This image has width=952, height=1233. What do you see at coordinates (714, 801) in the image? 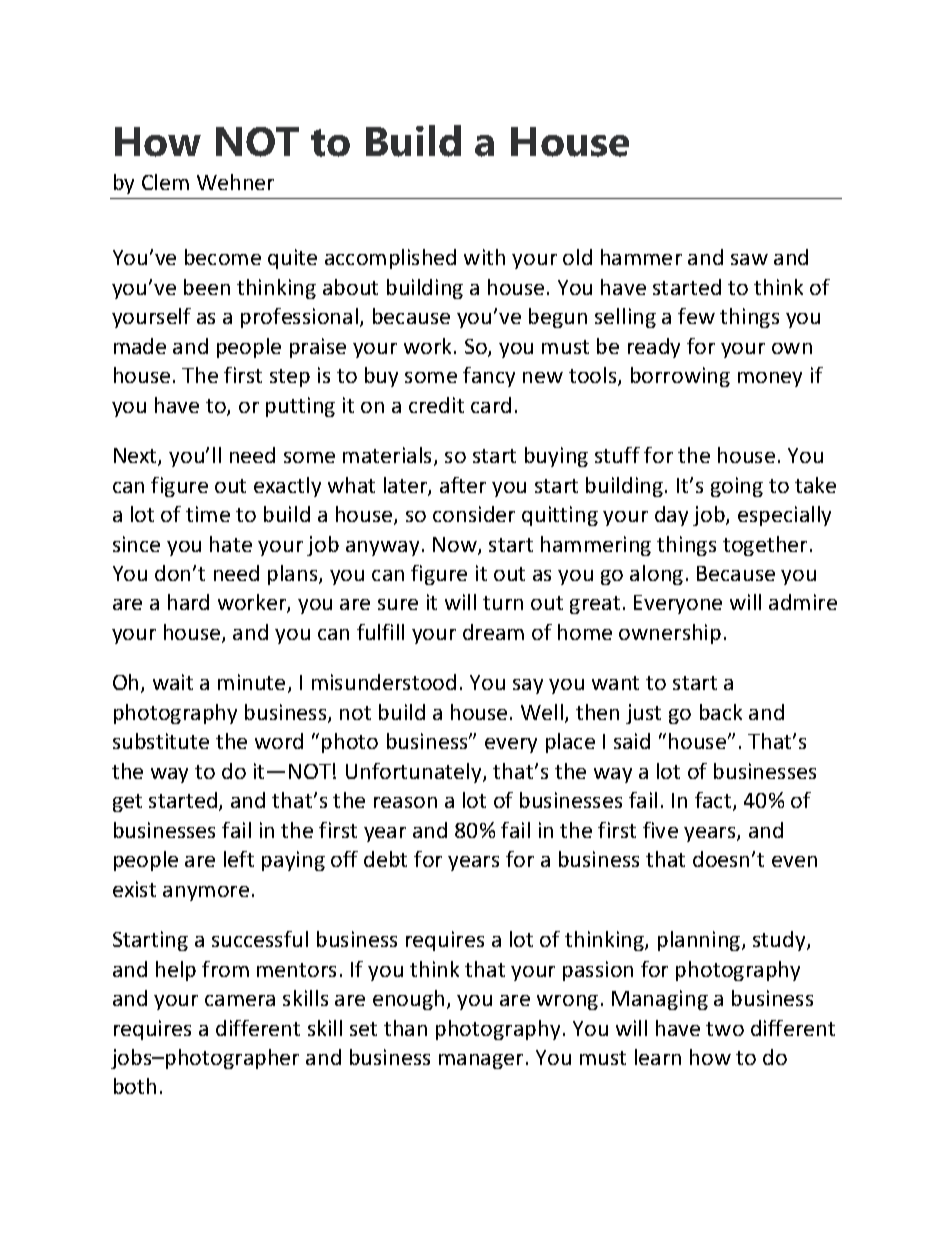
I see `fact` at bounding box center [714, 801].
